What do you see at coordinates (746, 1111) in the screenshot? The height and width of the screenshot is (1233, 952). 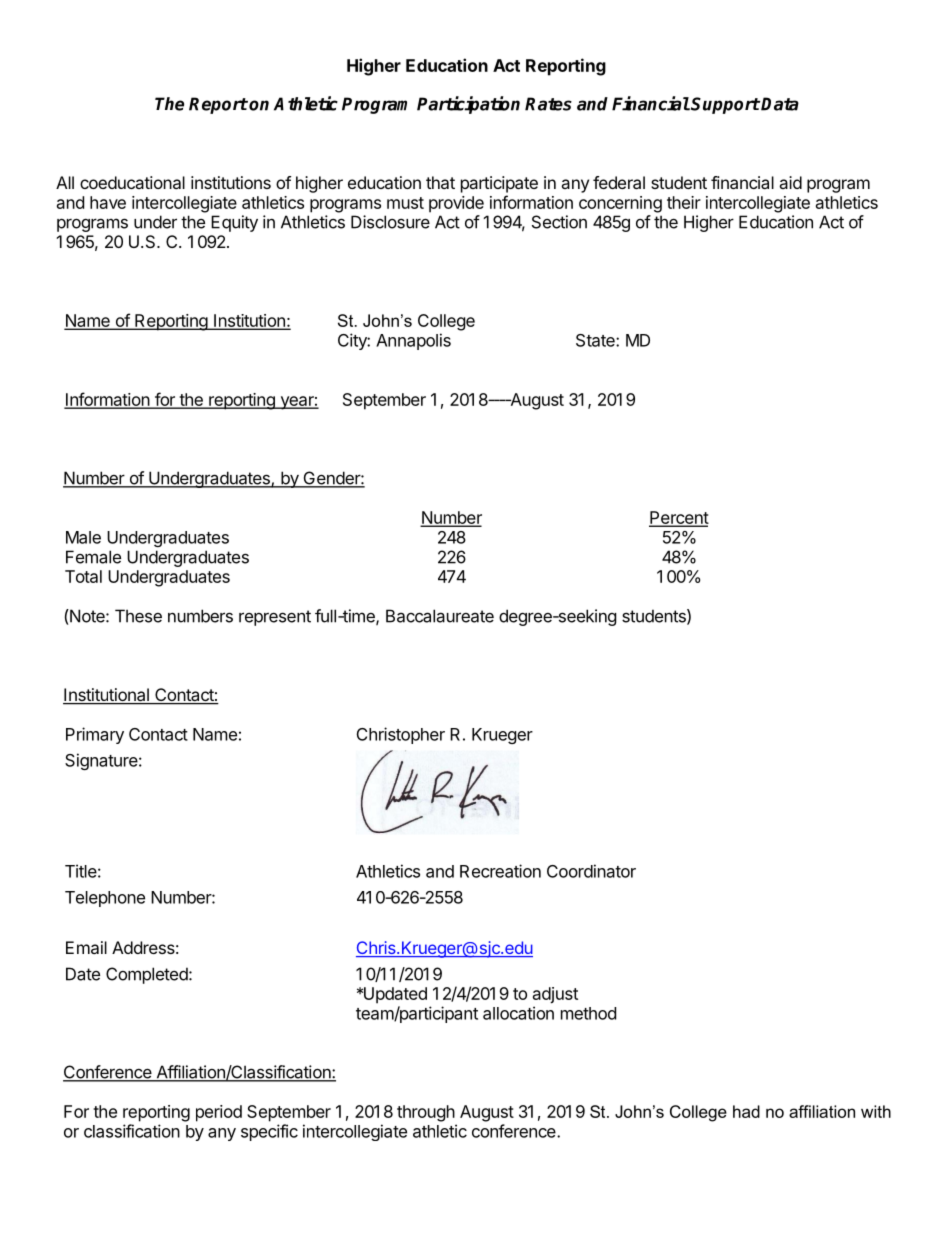 I see `had` at bounding box center [746, 1111].
